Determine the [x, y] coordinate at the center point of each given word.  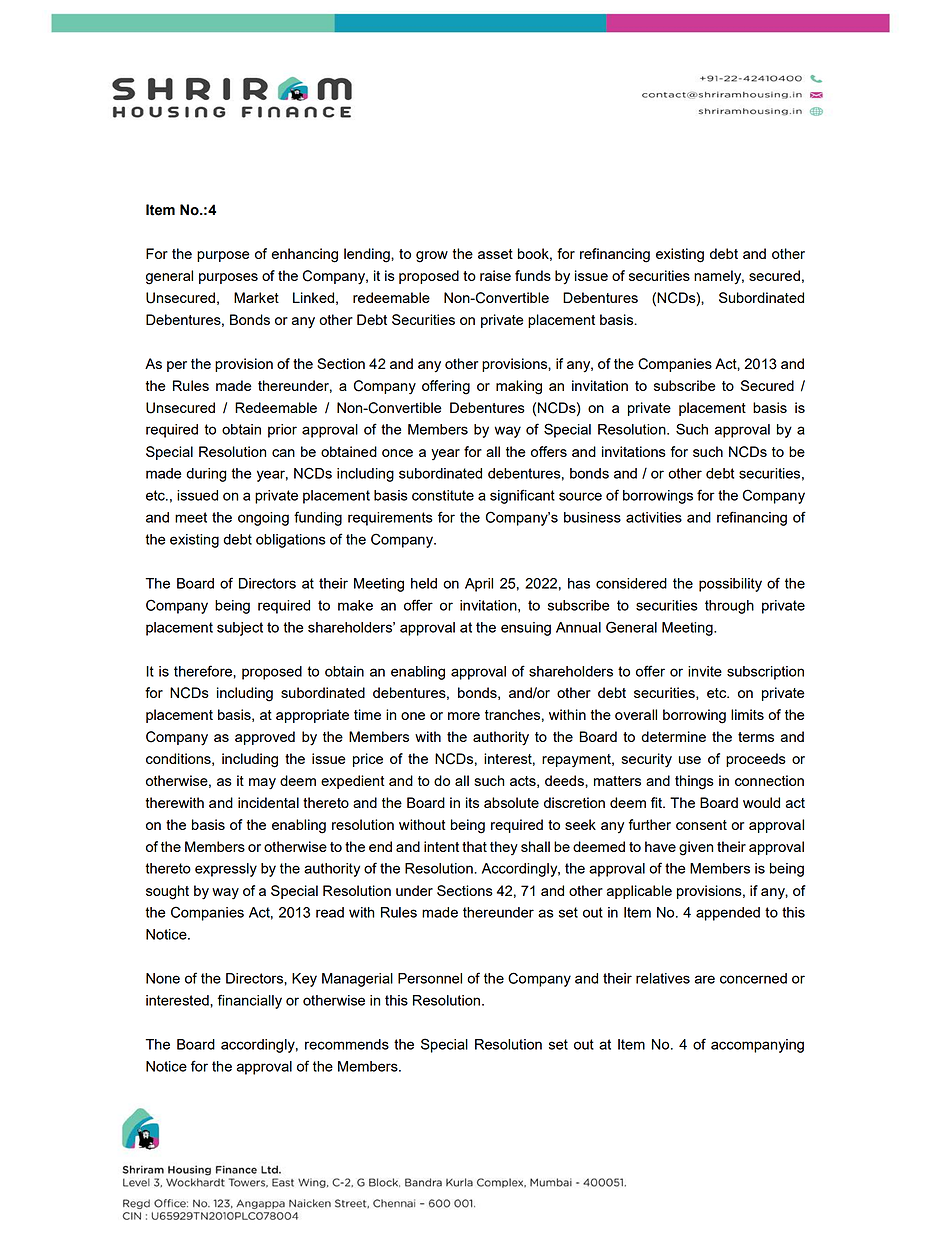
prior [282, 431]
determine [673, 736]
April [479, 585]
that [474, 846]
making [519, 387]
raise [495, 275]
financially [250, 1001]
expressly [226, 870]
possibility [730, 585]
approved [265, 738]
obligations [291, 541]
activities [654, 517]
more [464, 716]
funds [533, 275]
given [696, 848]
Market [256, 297]
